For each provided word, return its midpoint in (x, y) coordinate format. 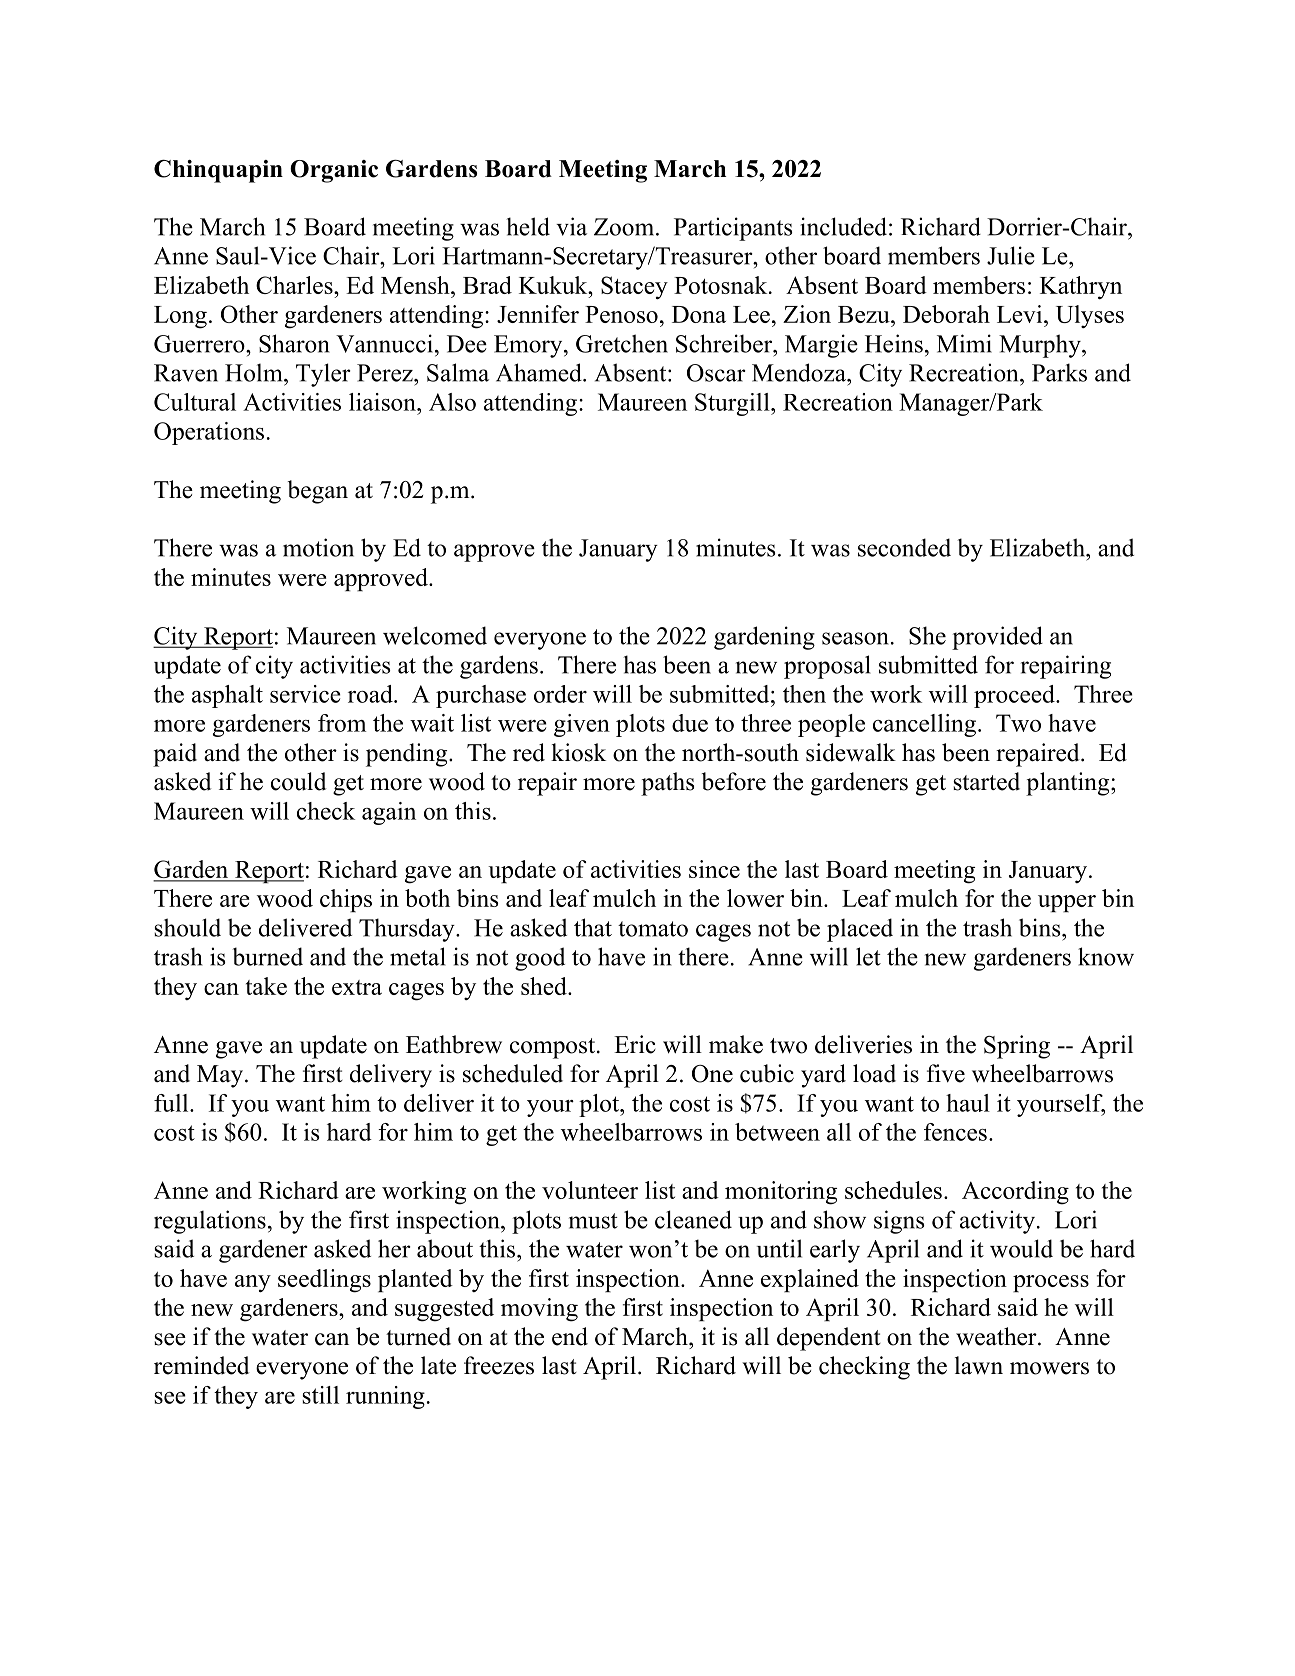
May (220, 1076)
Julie (1011, 255)
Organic (334, 171)
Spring (1017, 1047)
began (318, 492)
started (986, 781)
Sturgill (733, 404)
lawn (979, 1365)
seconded (904, 547)
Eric (635, 1044)
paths (667, 784)
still (320, 1395)
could (299, 781)
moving (539, 1310)
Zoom (625, 227)
